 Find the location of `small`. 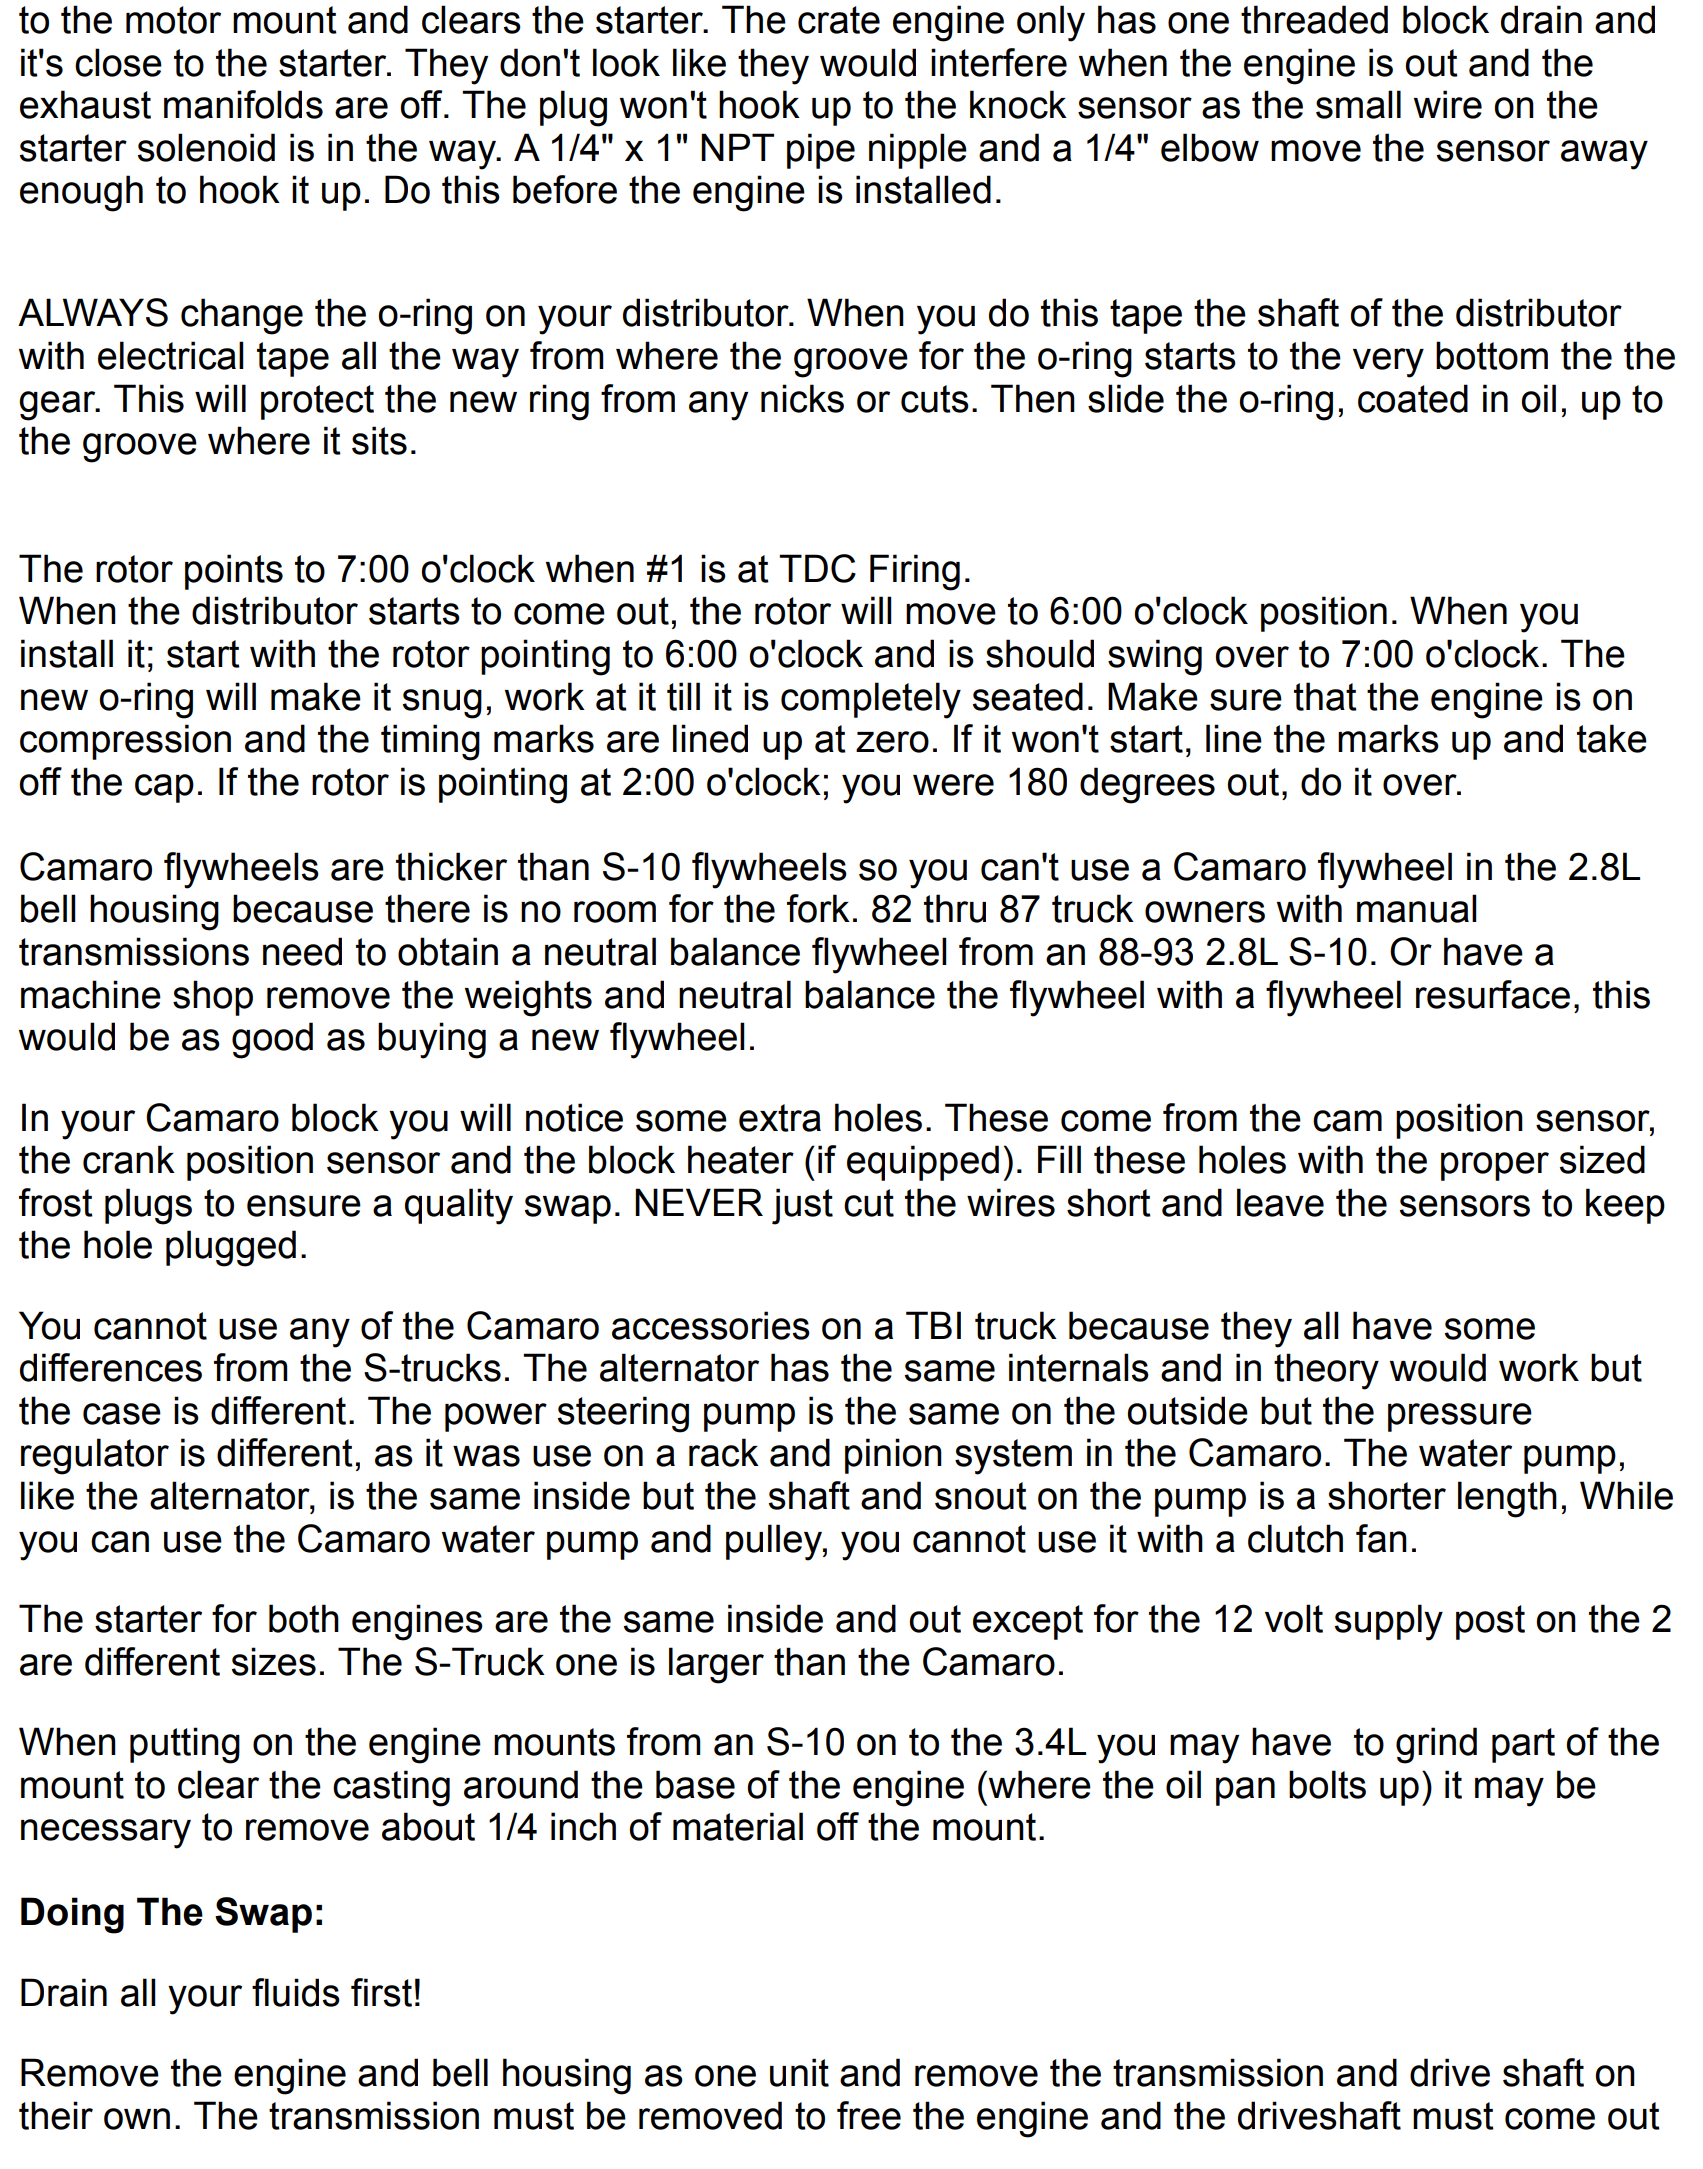

small is located at coordinates (1358, 104).
